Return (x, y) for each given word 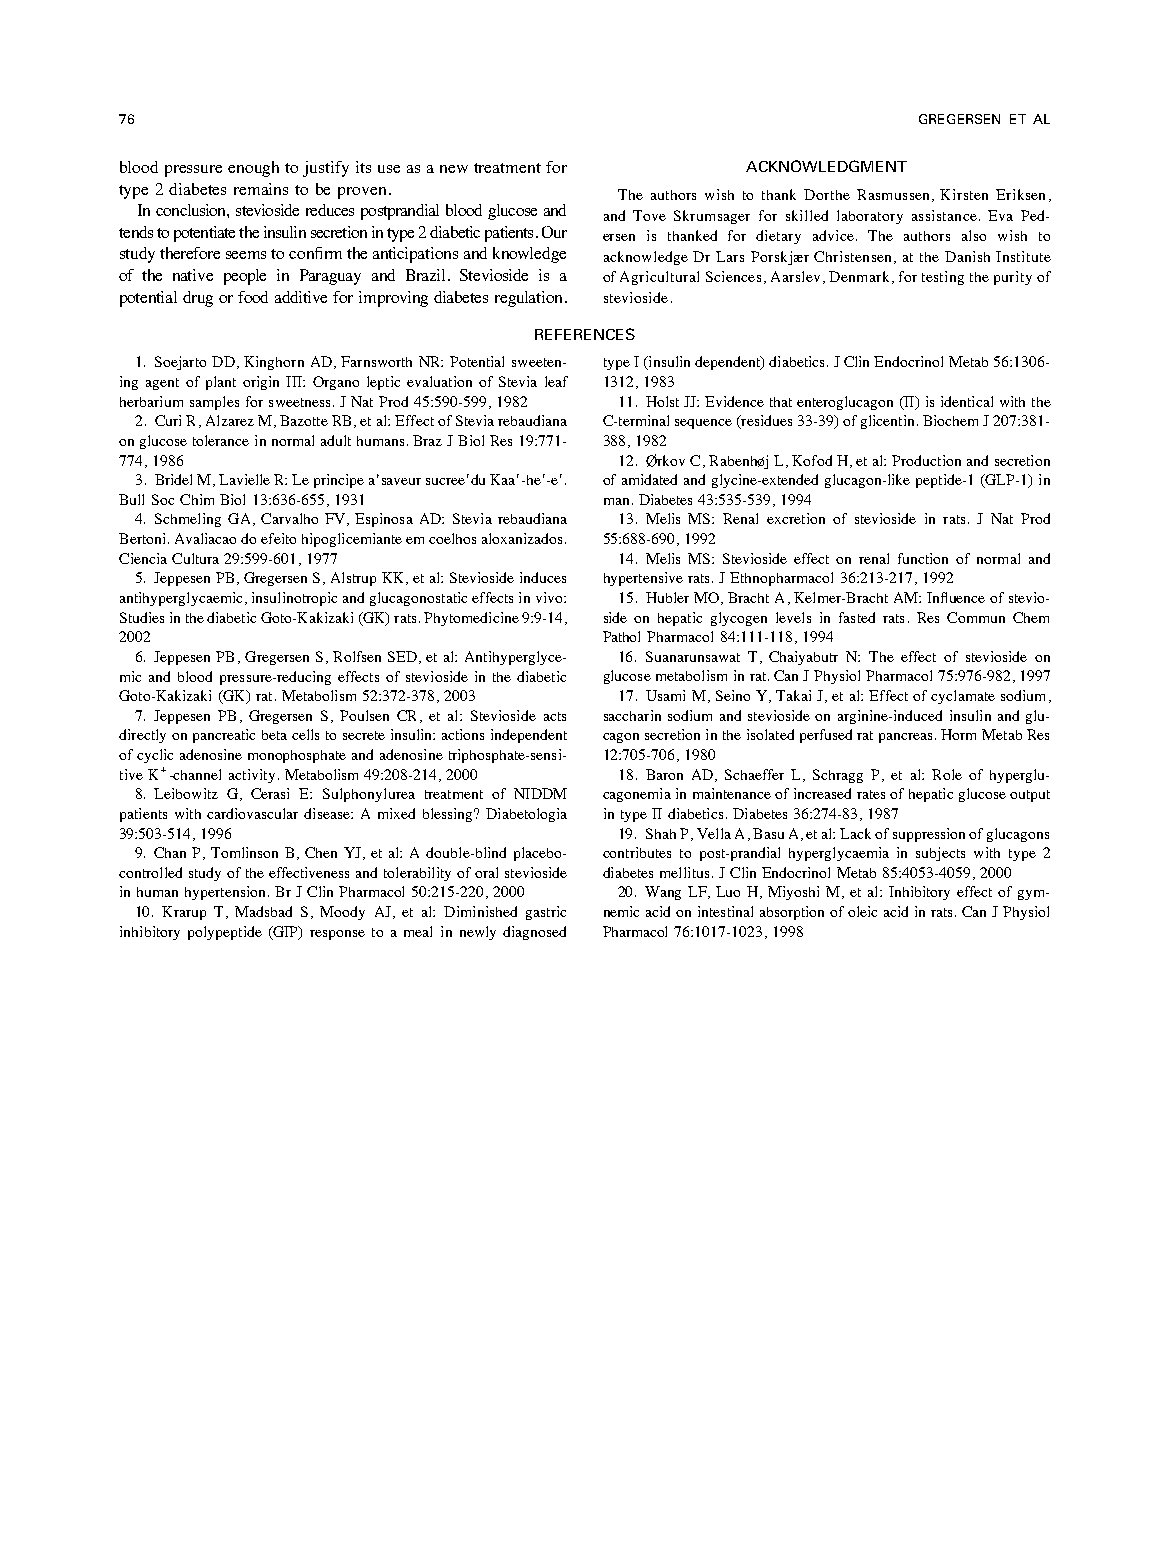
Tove (649, 215)
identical (967, 401)
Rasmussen (895, 195)
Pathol (621, 636)
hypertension (225, 893)
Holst (662, 401)
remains (261, 189)
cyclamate (963, 697)
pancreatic (224, 736)
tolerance (221, 440)
